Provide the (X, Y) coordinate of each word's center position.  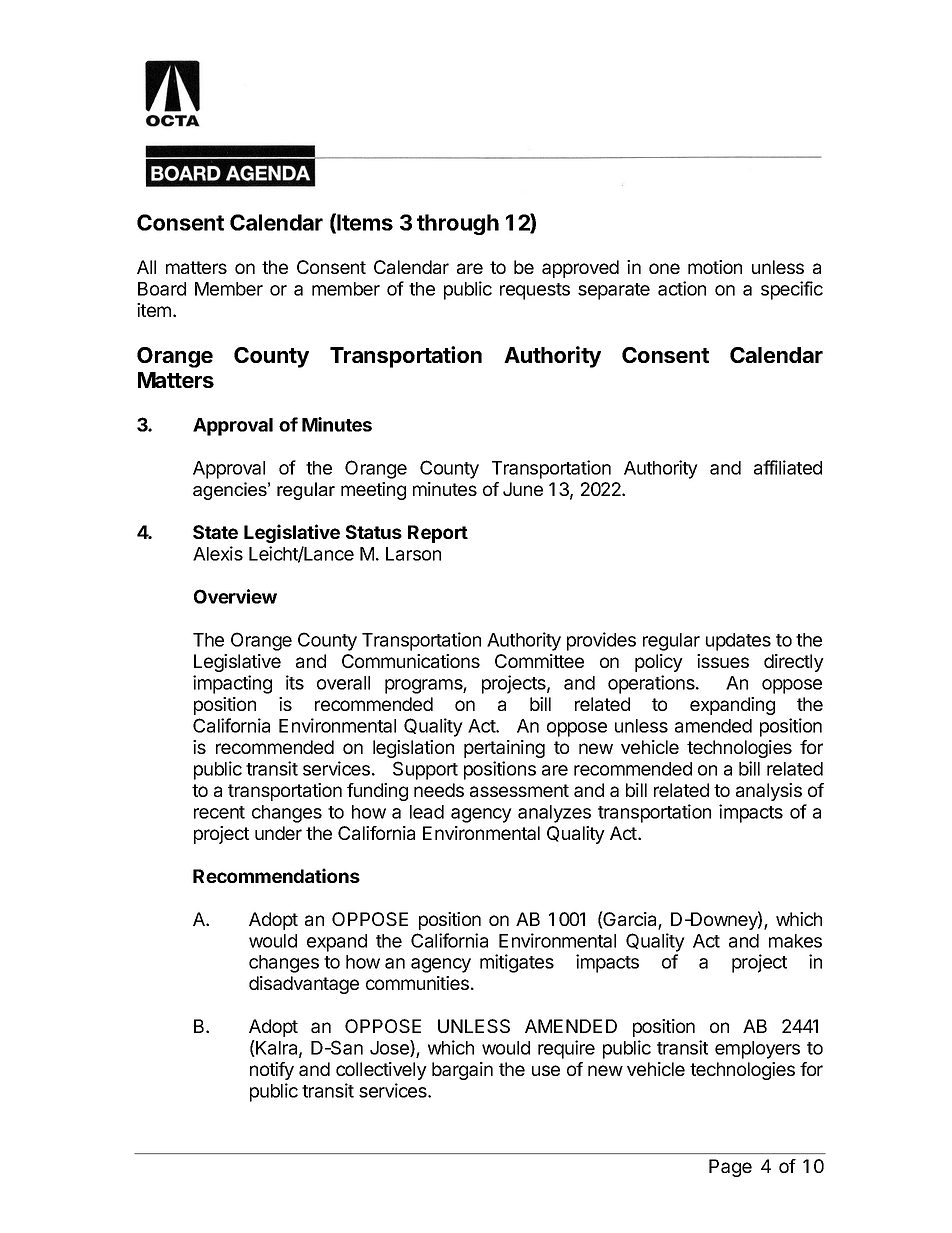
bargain (462, 1071)
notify (272, 1071)
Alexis (218, 553)
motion (715, 267)
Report (438, 534)
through (458, 224)
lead (427, 812)
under (278, 833)
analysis (769, 792)
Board (162, 289)
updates (738, 642)
